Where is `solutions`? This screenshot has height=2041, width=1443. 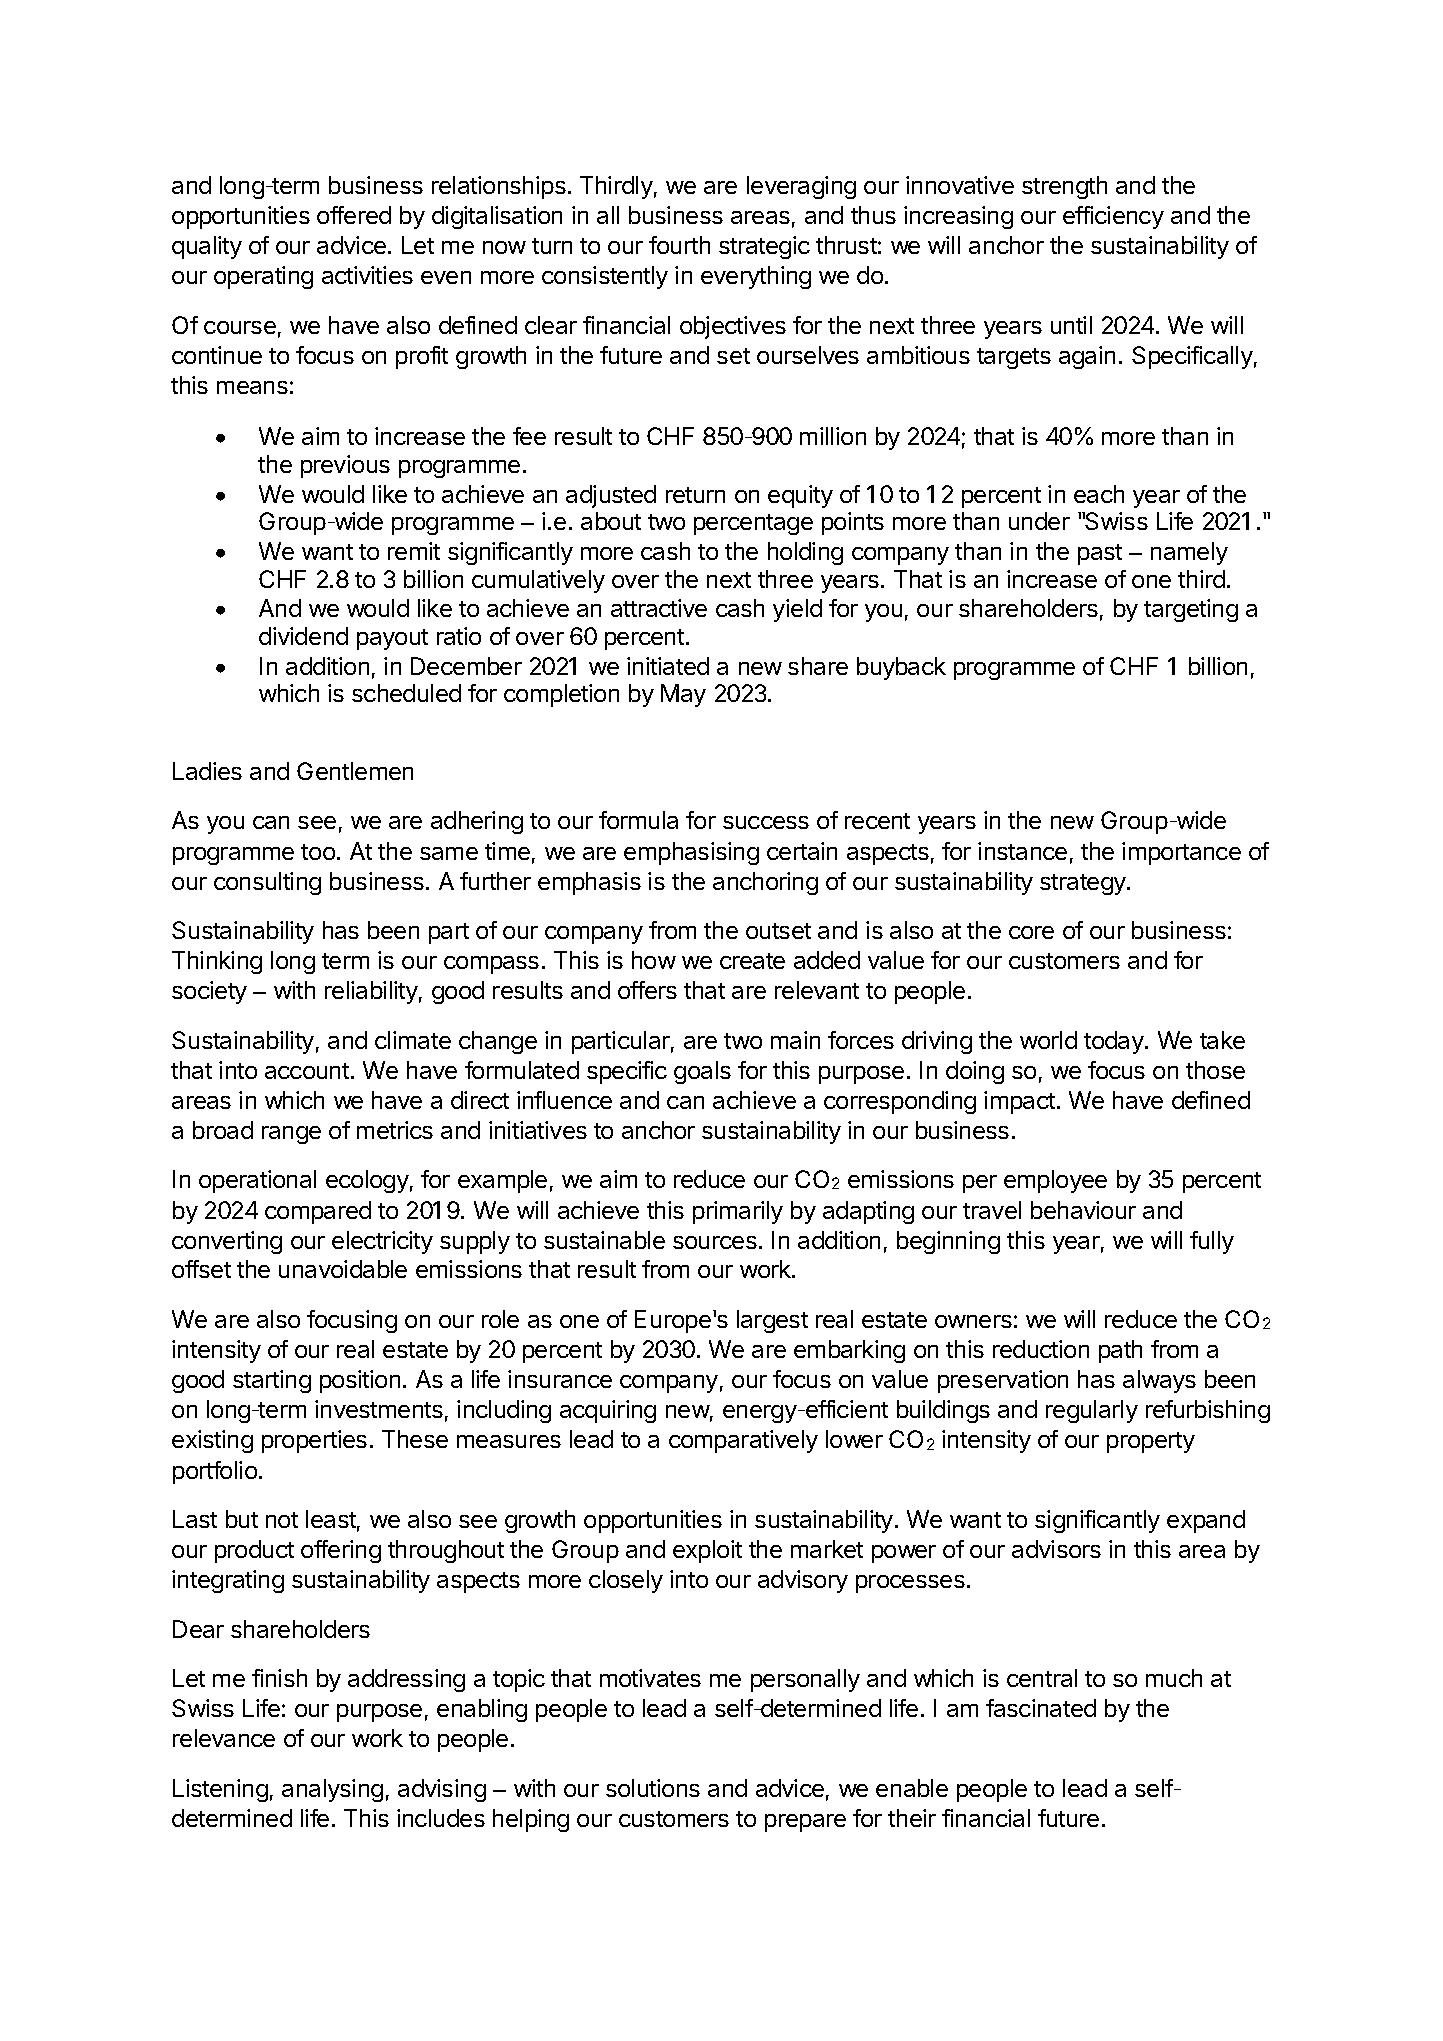 solutions is located at coordinates (653, 1788).
